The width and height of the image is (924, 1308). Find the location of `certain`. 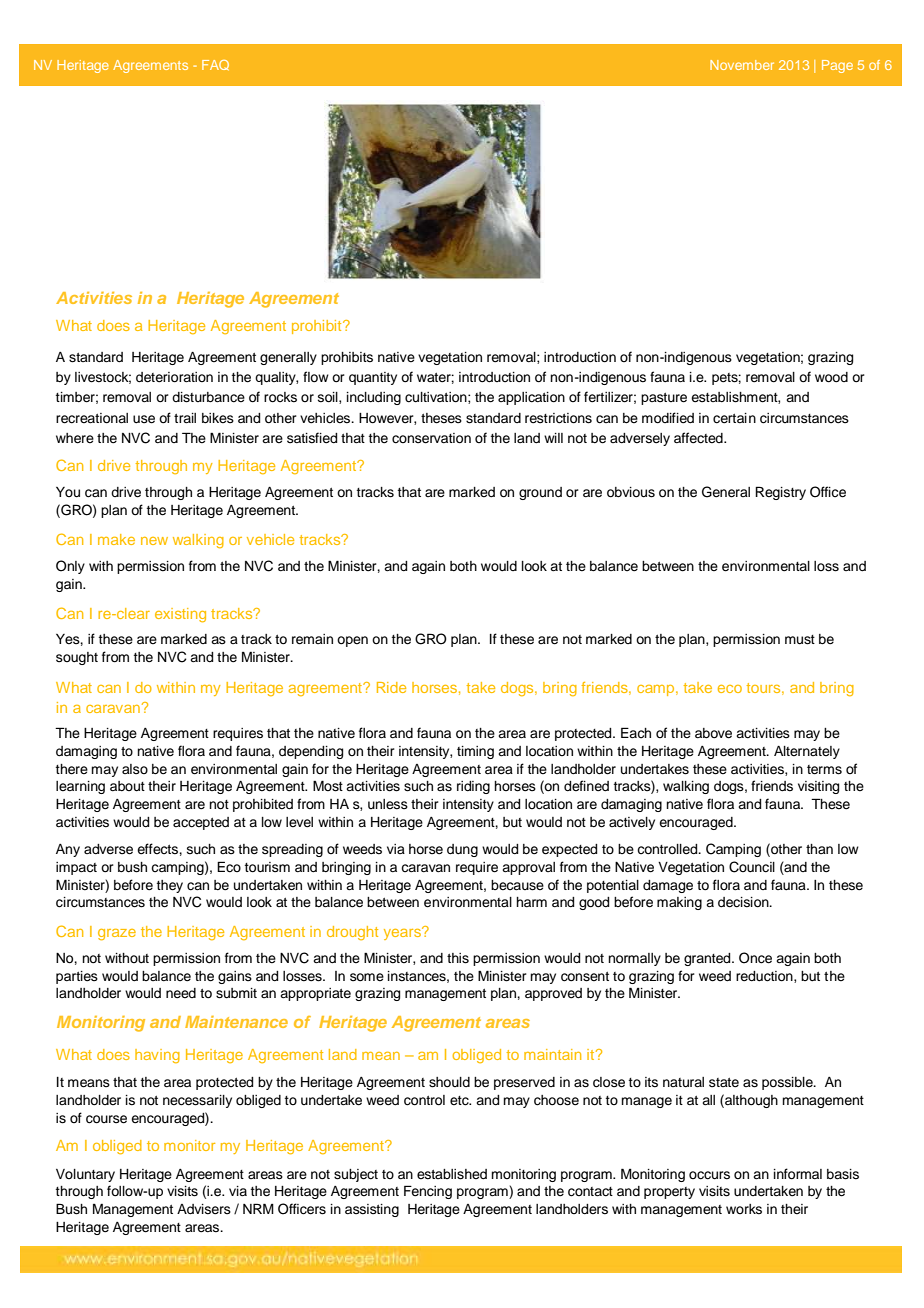

certain is located at coordinates (734, 418).
